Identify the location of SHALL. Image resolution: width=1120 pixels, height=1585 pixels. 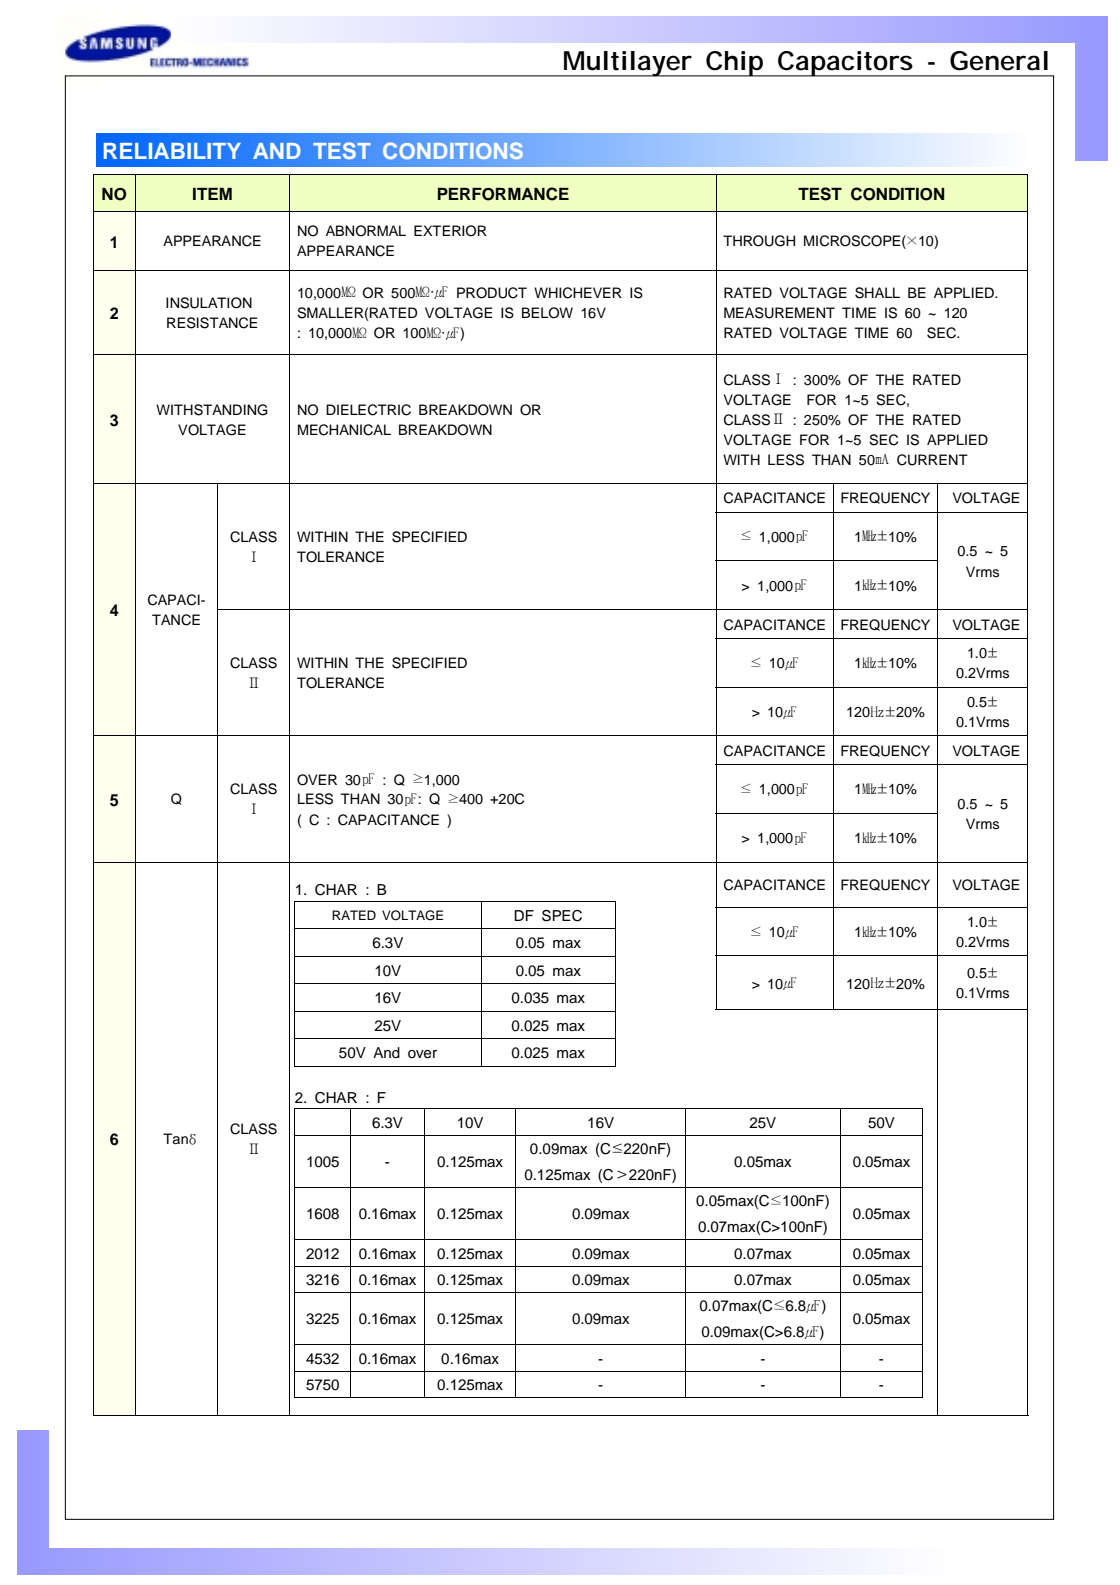
(877, 293).
